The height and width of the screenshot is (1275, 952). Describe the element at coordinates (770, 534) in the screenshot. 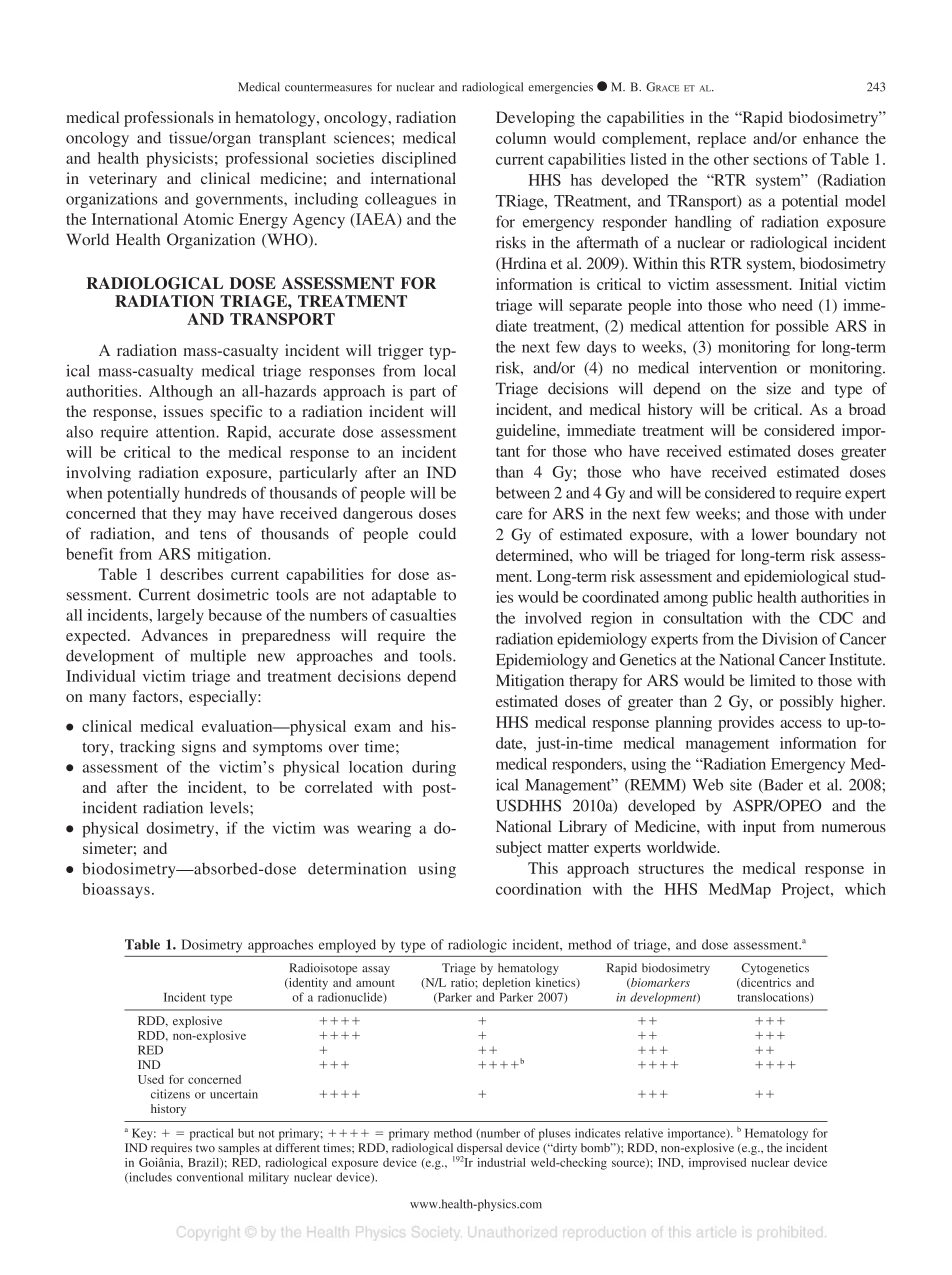

I see `lower` at that location.
